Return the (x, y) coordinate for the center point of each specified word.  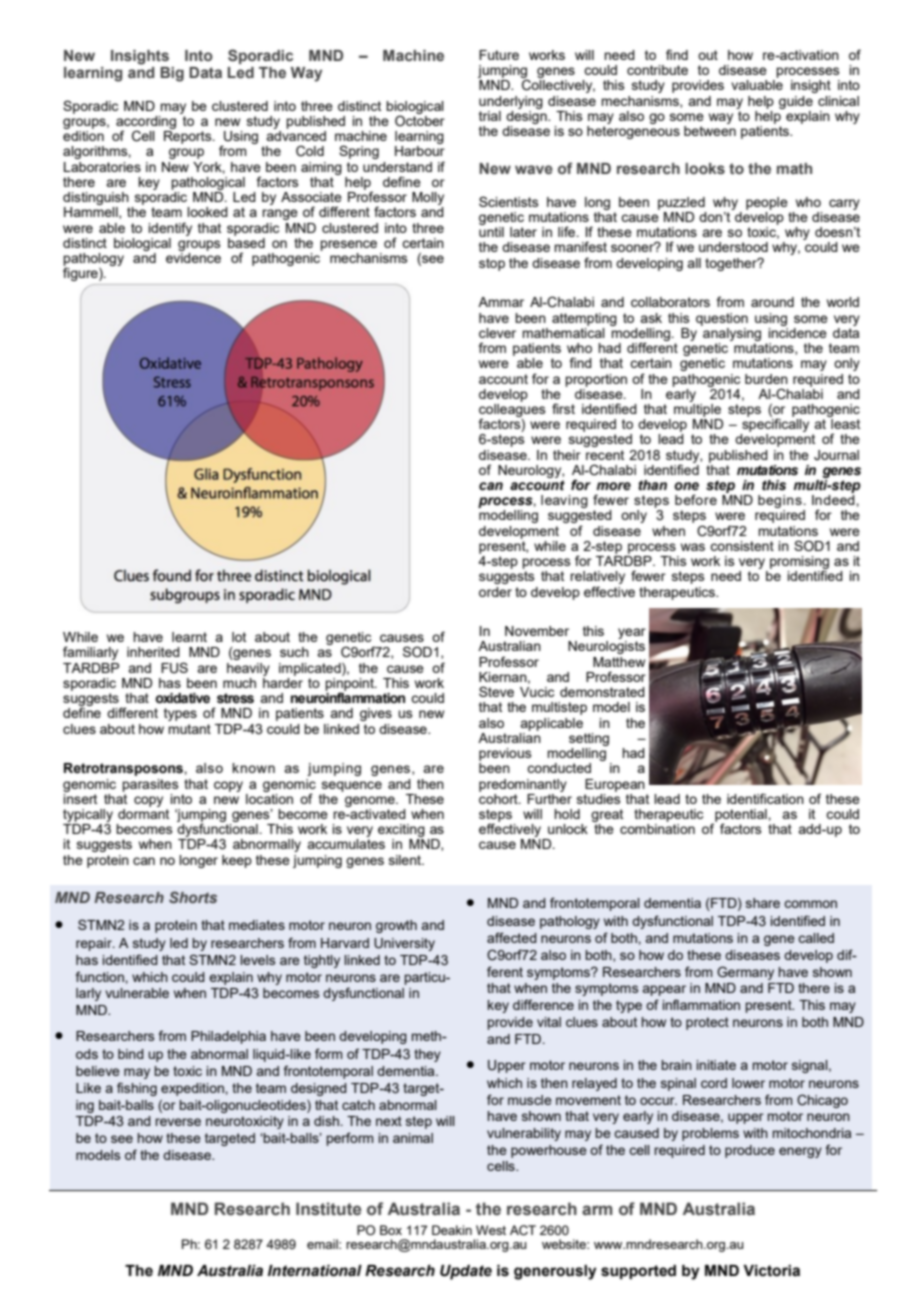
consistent (742, 546)
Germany (745, 973)
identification (765, 798)
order (495, 592)
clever (497, 333)
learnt (189, 637)
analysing (731, 333)
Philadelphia (228, 1037)
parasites (150, 785)
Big (172, 74)
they (427, 1055)
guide (796, 102)
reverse (178, 1122)
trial (490, 116)
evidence (193, 256)
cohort (499, 797)
